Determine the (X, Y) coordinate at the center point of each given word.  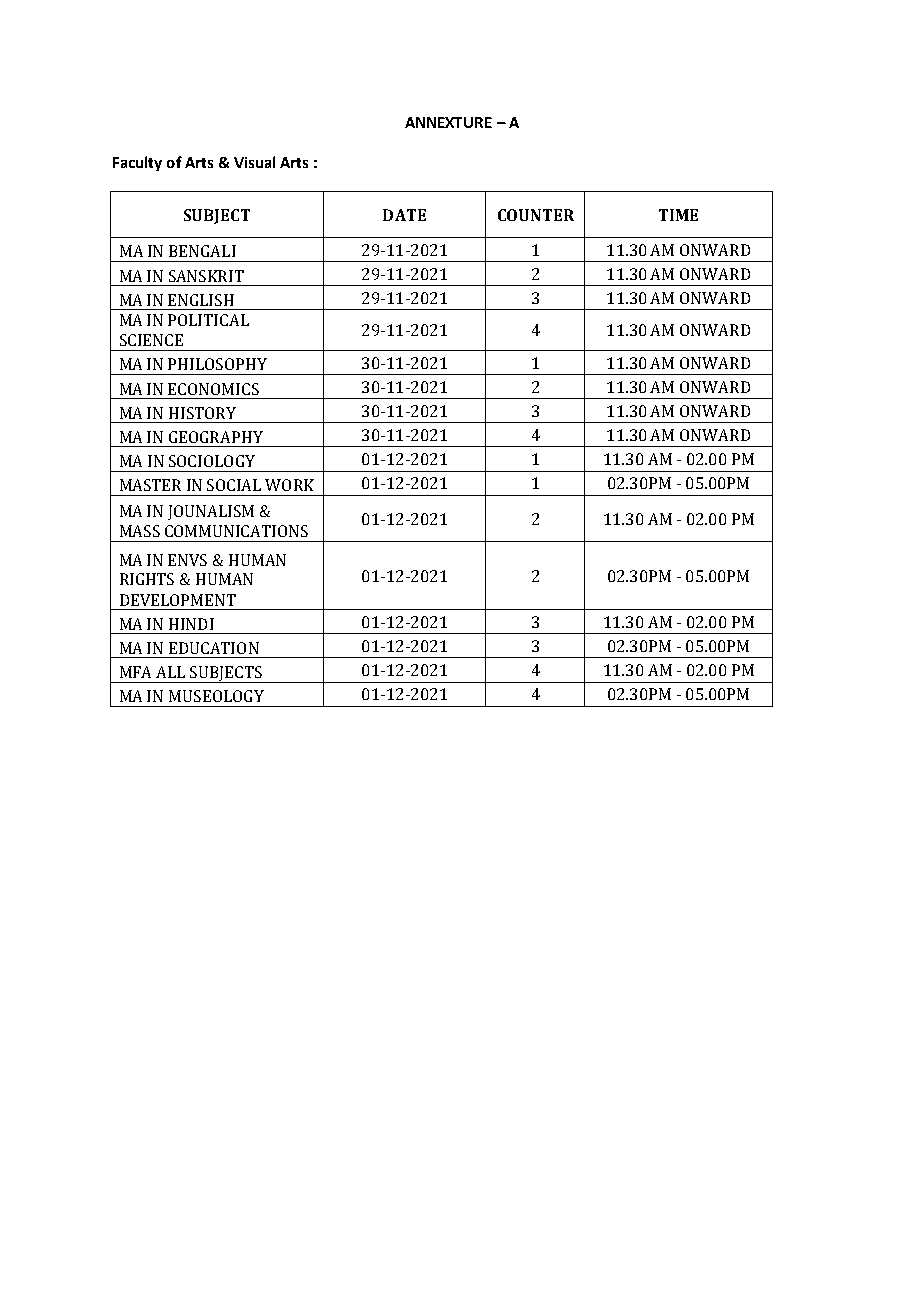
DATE (404, 215)
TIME (678, 215)
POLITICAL (208, 320)
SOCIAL (234, 485)
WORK (289, 485)
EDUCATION (214, 648)
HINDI (191, 624)
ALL (170, 672)
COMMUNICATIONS (236, 531)
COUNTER (536, 215)
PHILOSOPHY (217, 364)
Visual (254, 162)
